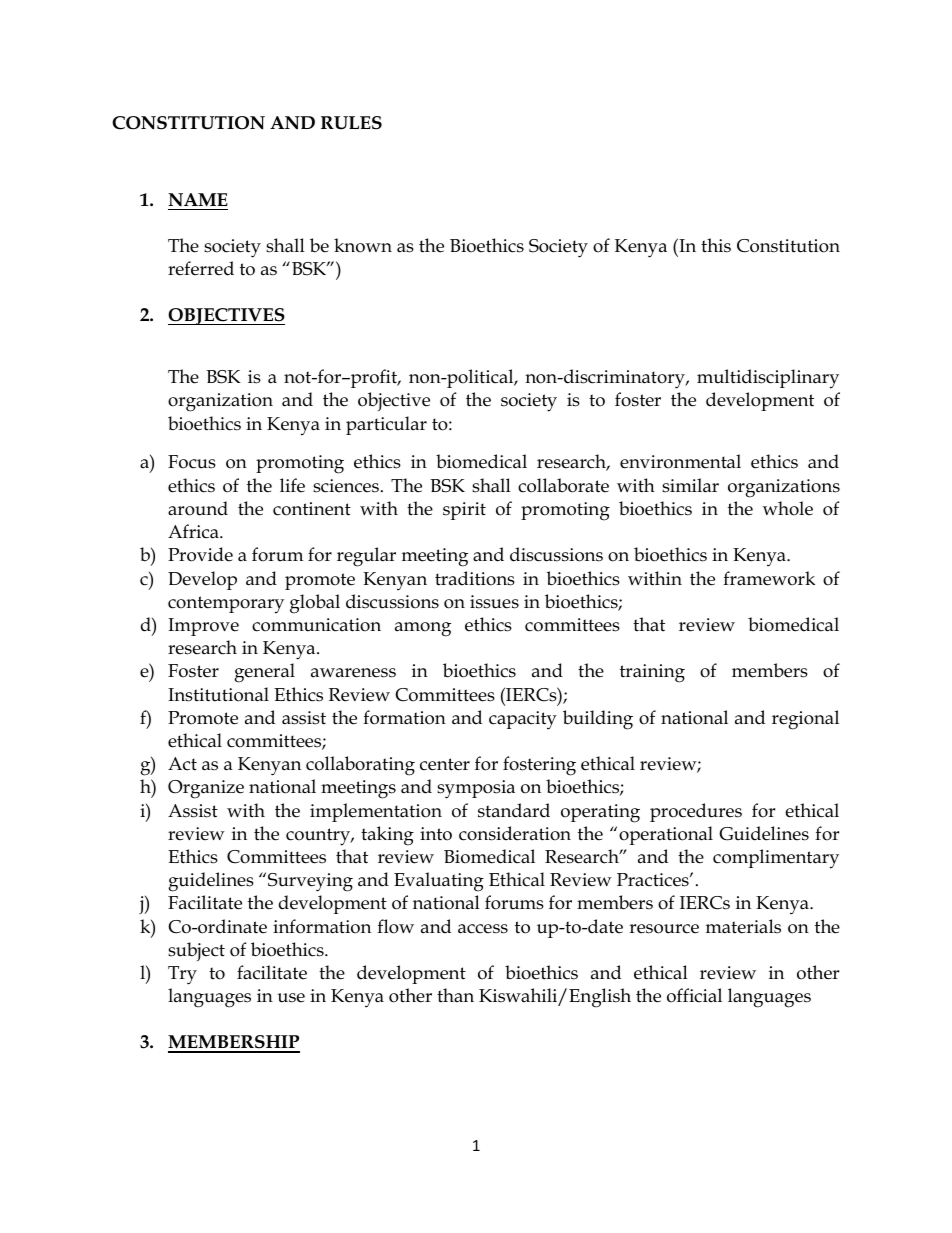 The image size is (952, 1233). What do you see at coordinates (475, 578) in the image?
I see `traditions` at bounding box center [475, 578].
